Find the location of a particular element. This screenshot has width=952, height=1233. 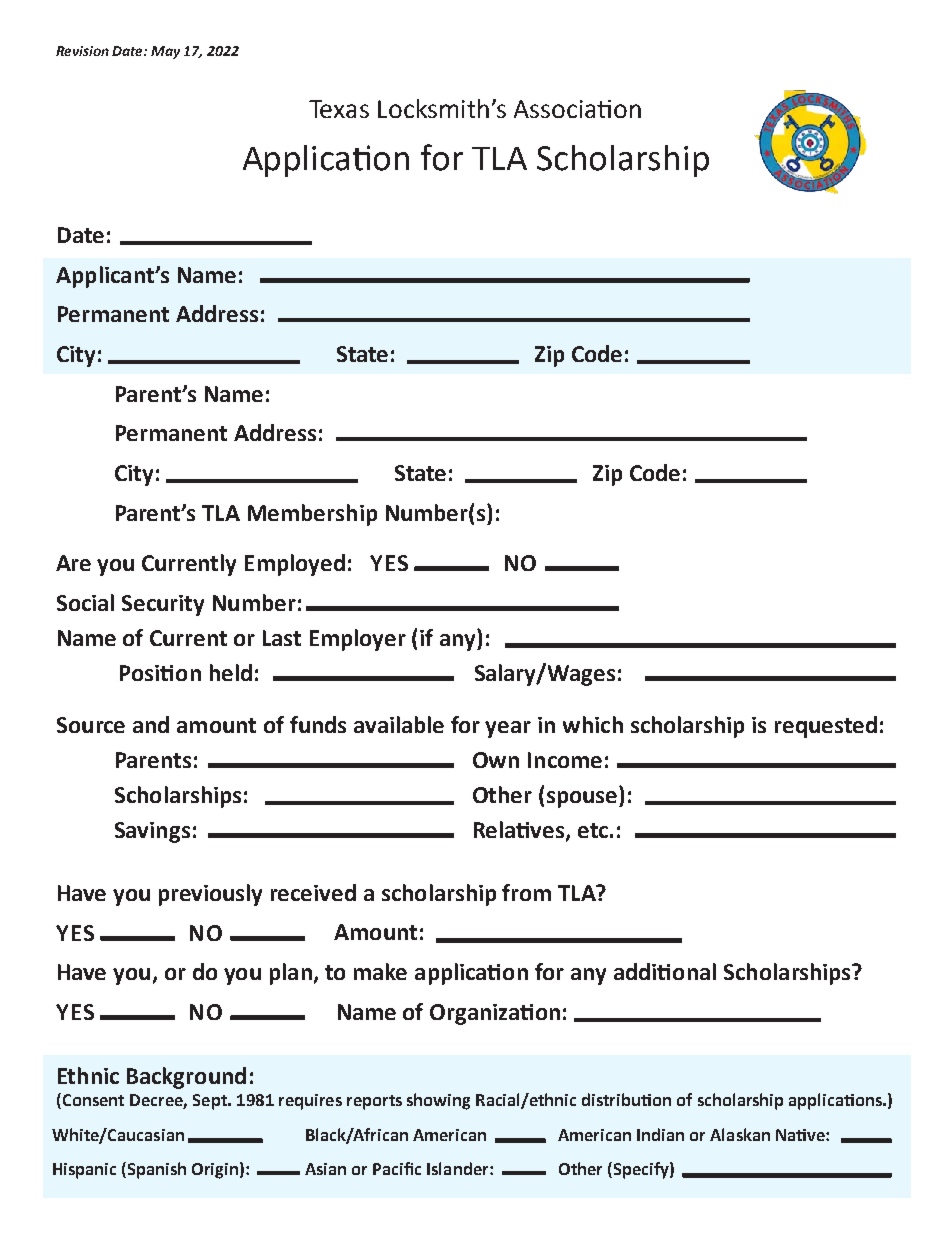

Employer is located at coordinates (358, 640).
